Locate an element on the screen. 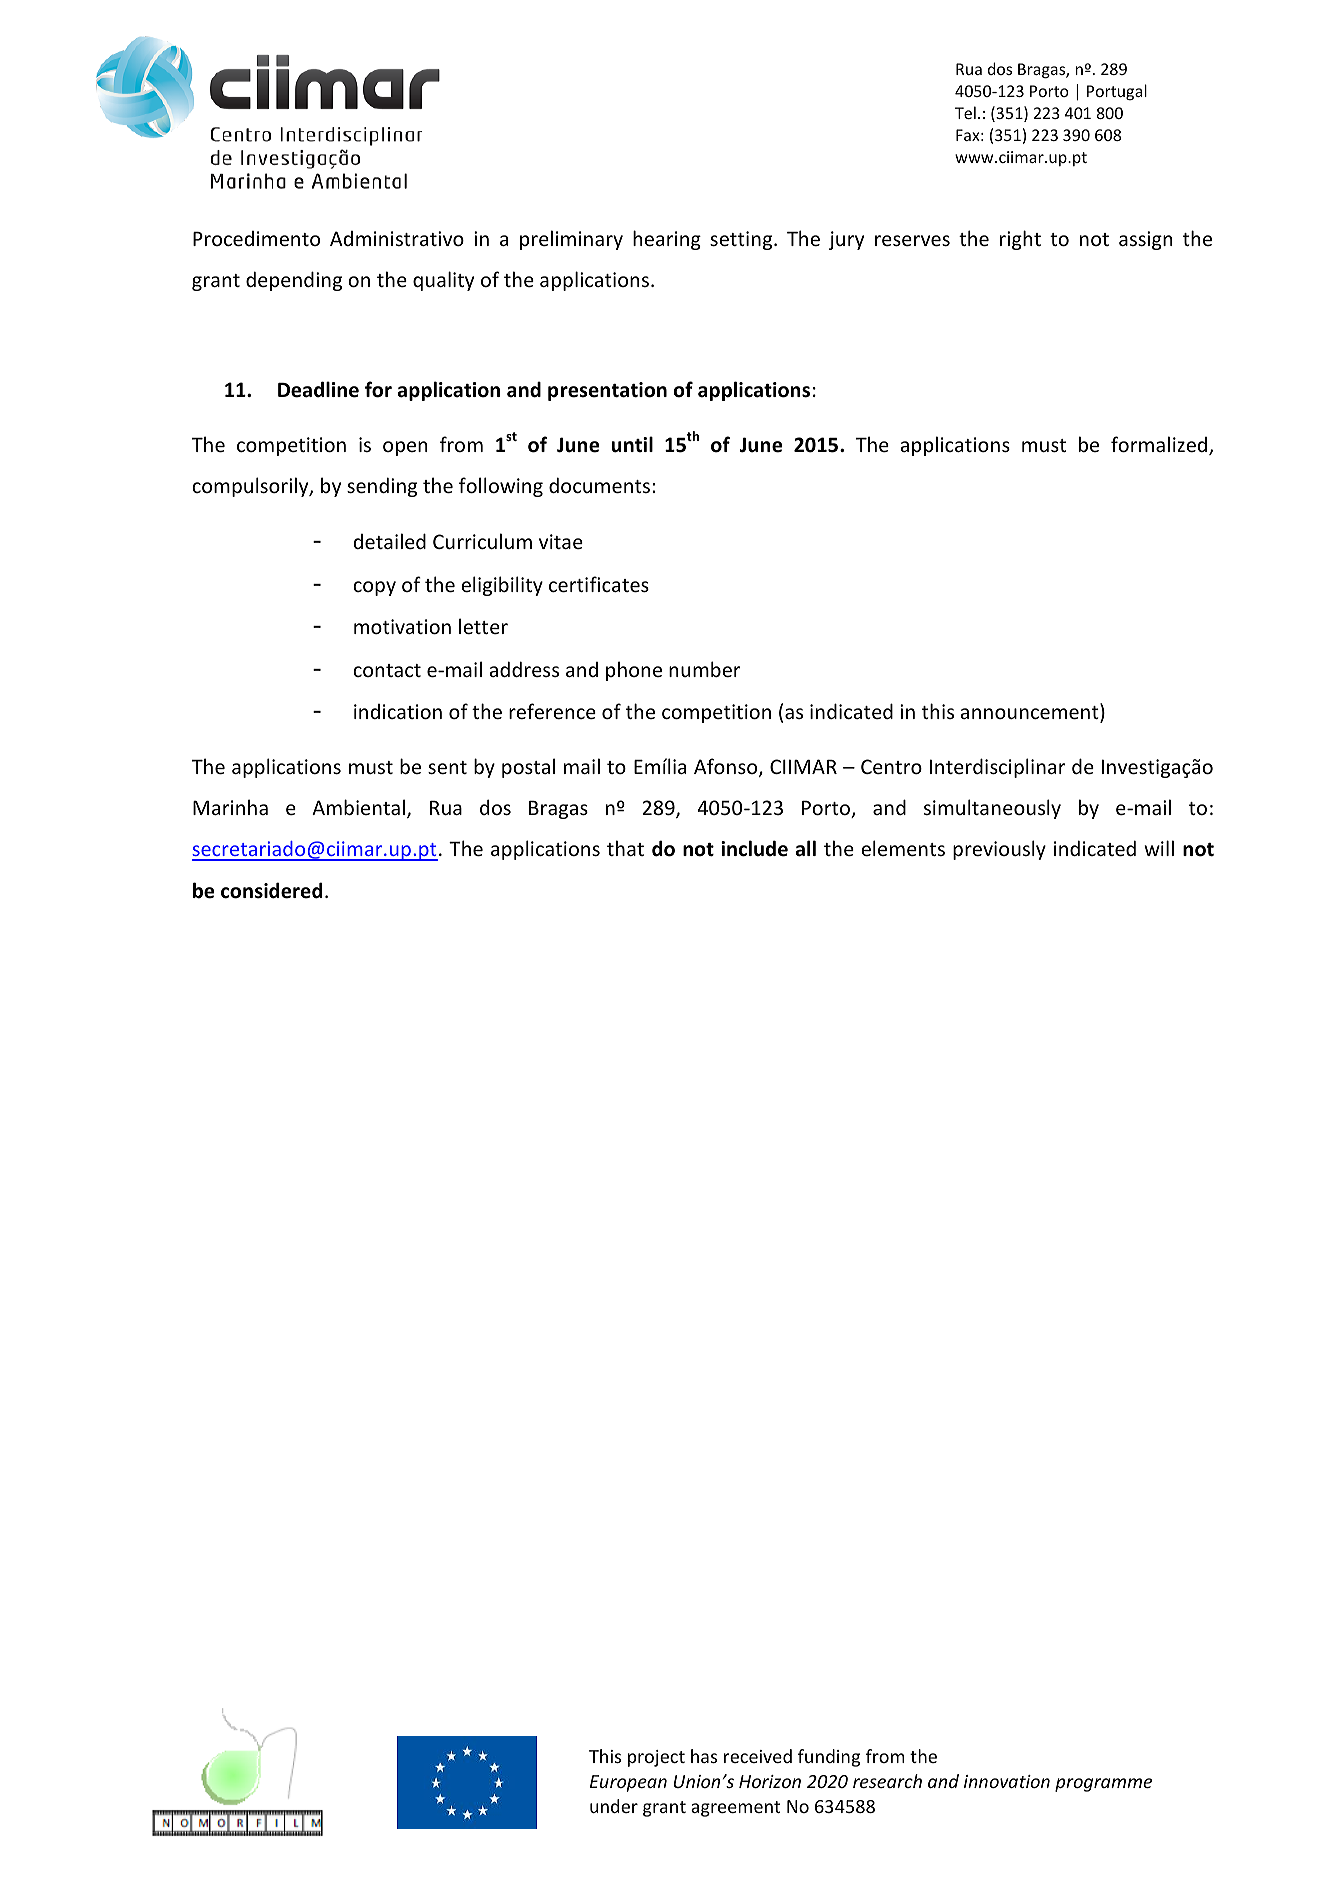 Image resolution: width=1342 pixels, height=1898 pixels. has is located at coordinates (704, 1756).
